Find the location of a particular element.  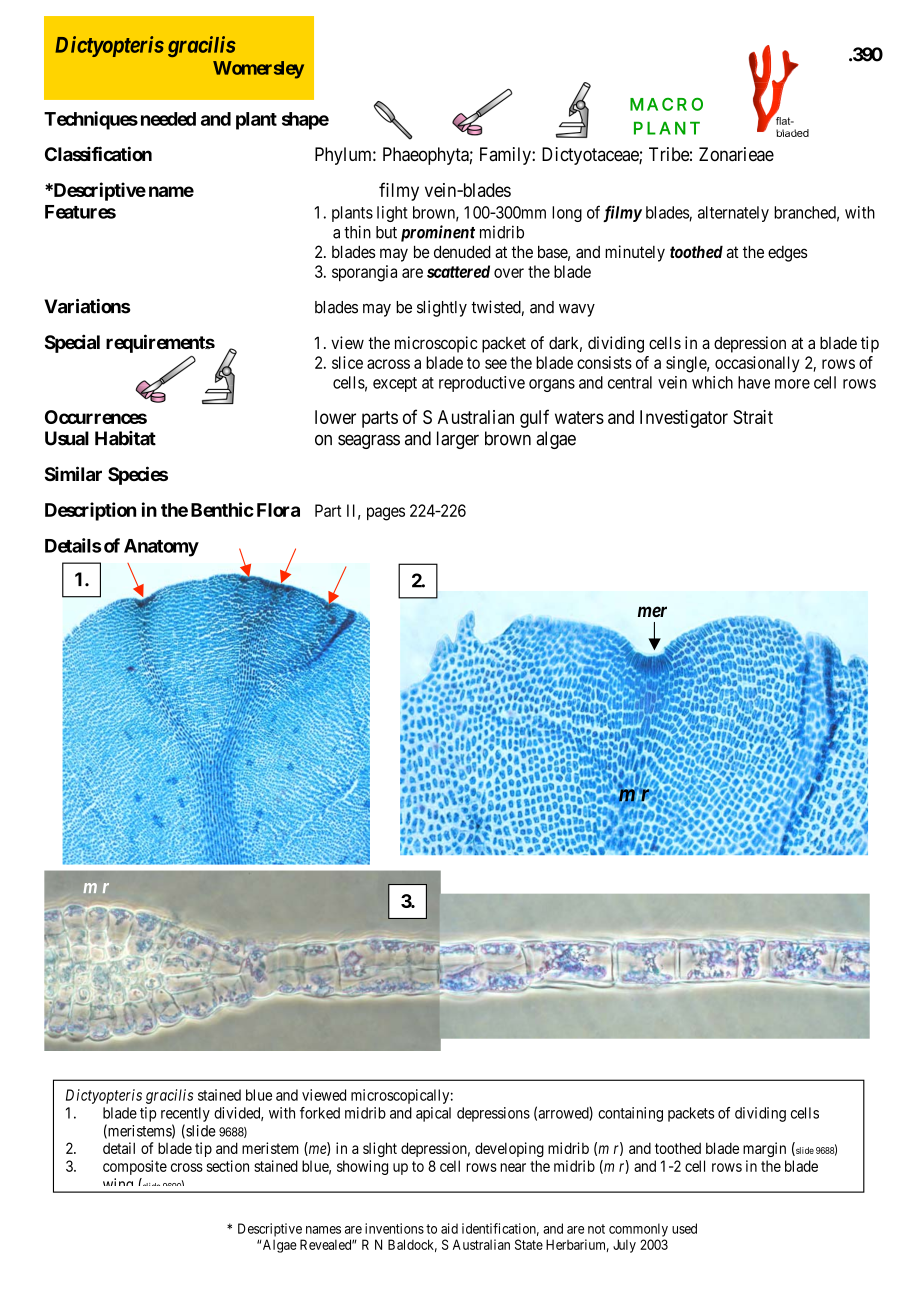

Family is located at coordinates (506, 156).
